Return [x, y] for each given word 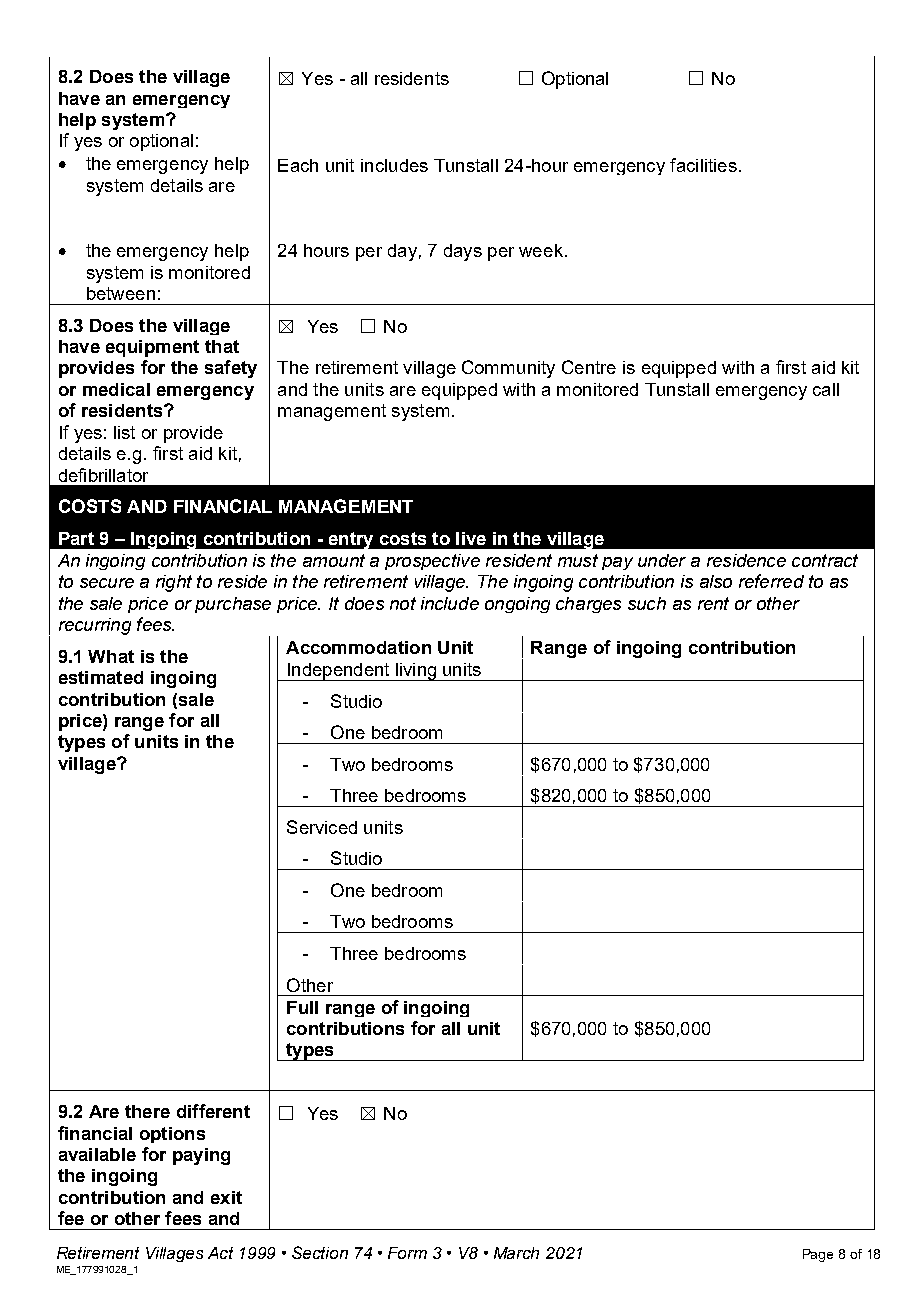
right [174, 583]
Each [298, 165]
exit [226, 1197]
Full [302, 1007]
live [471, 538]
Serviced [322, 827]
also [716, 581]
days [463, 252]
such [647, 603]
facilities [703, 165]
